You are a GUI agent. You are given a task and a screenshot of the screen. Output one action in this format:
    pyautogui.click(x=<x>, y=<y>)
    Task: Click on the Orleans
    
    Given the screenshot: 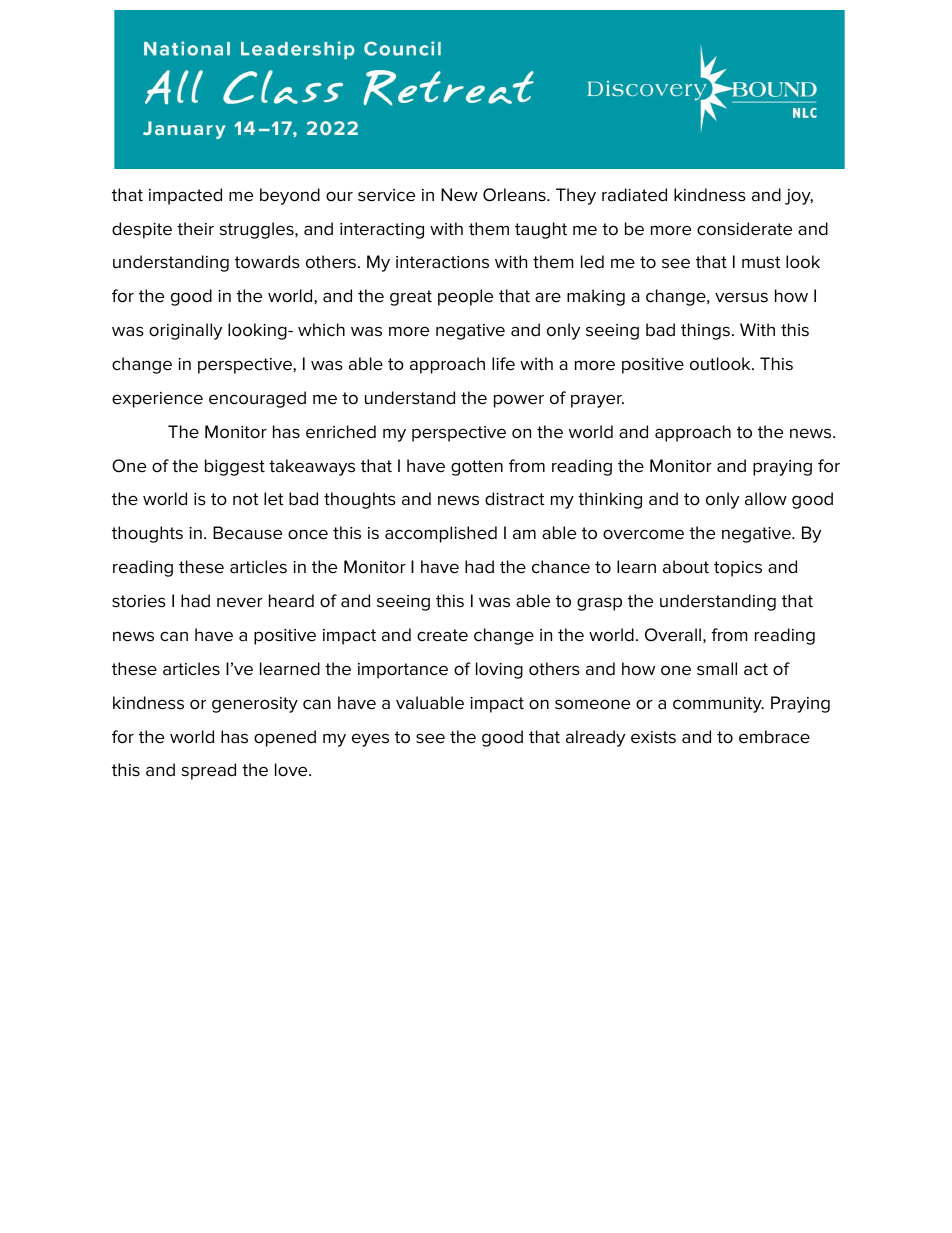 What is the action you would take?
    pyautogui.click(x=515, y=195)
